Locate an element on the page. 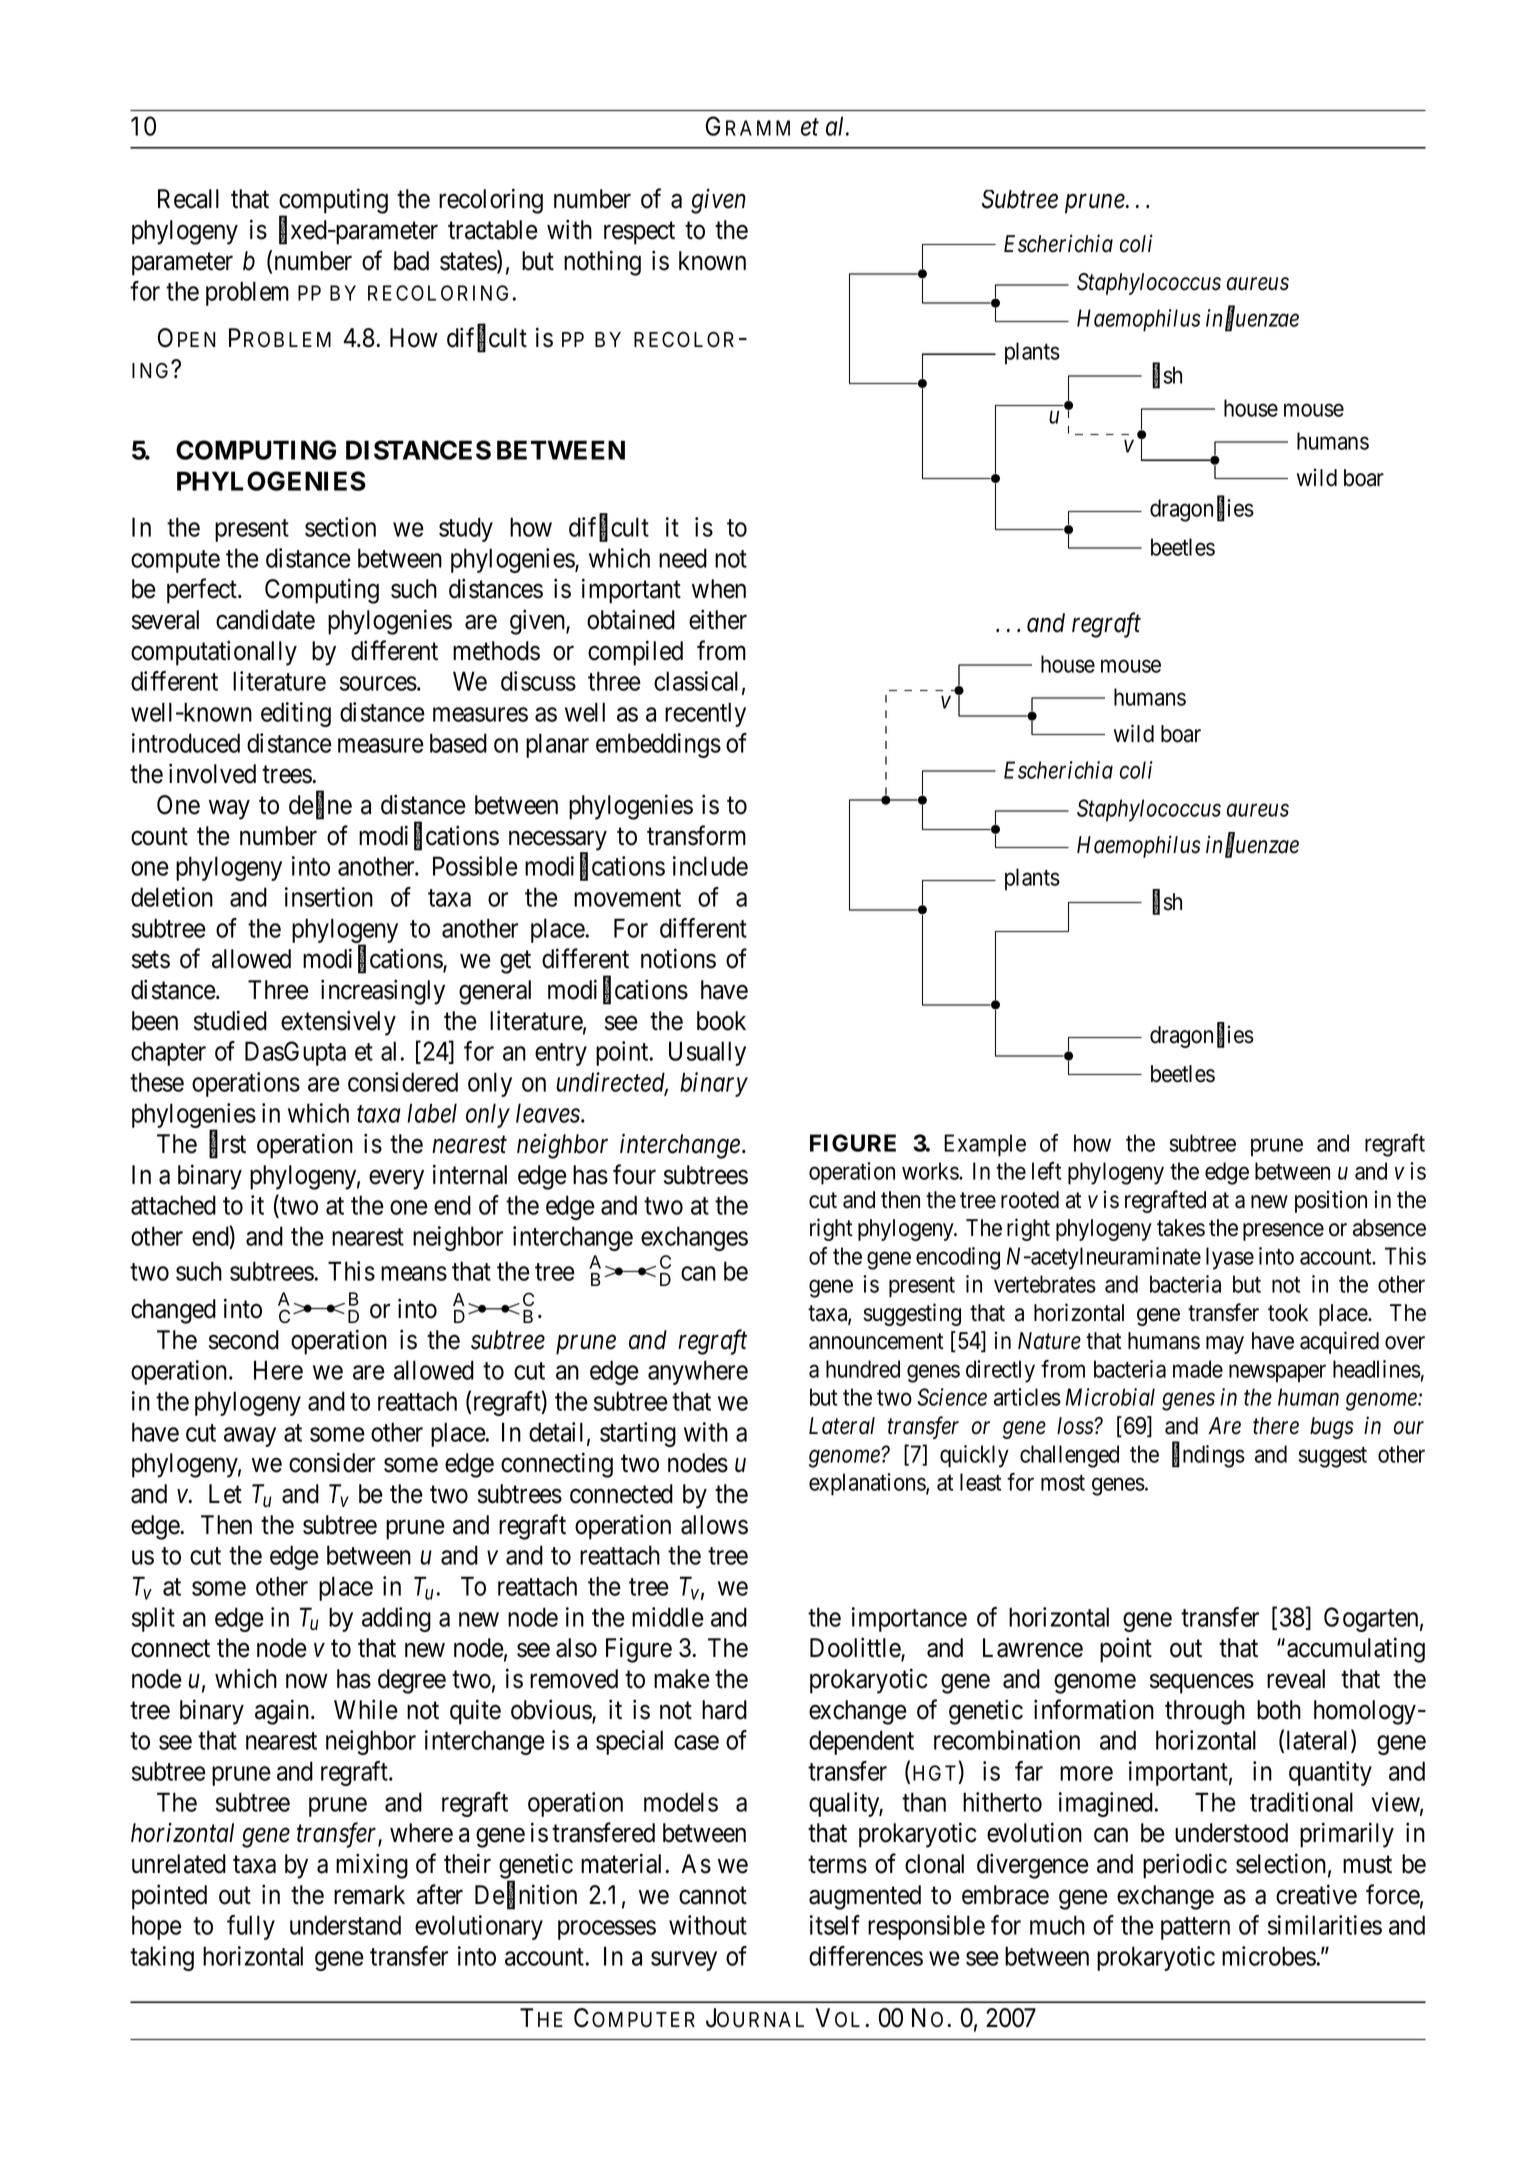 This document has width=1535, height=2171. respect is located at coordinates (639, 233).
